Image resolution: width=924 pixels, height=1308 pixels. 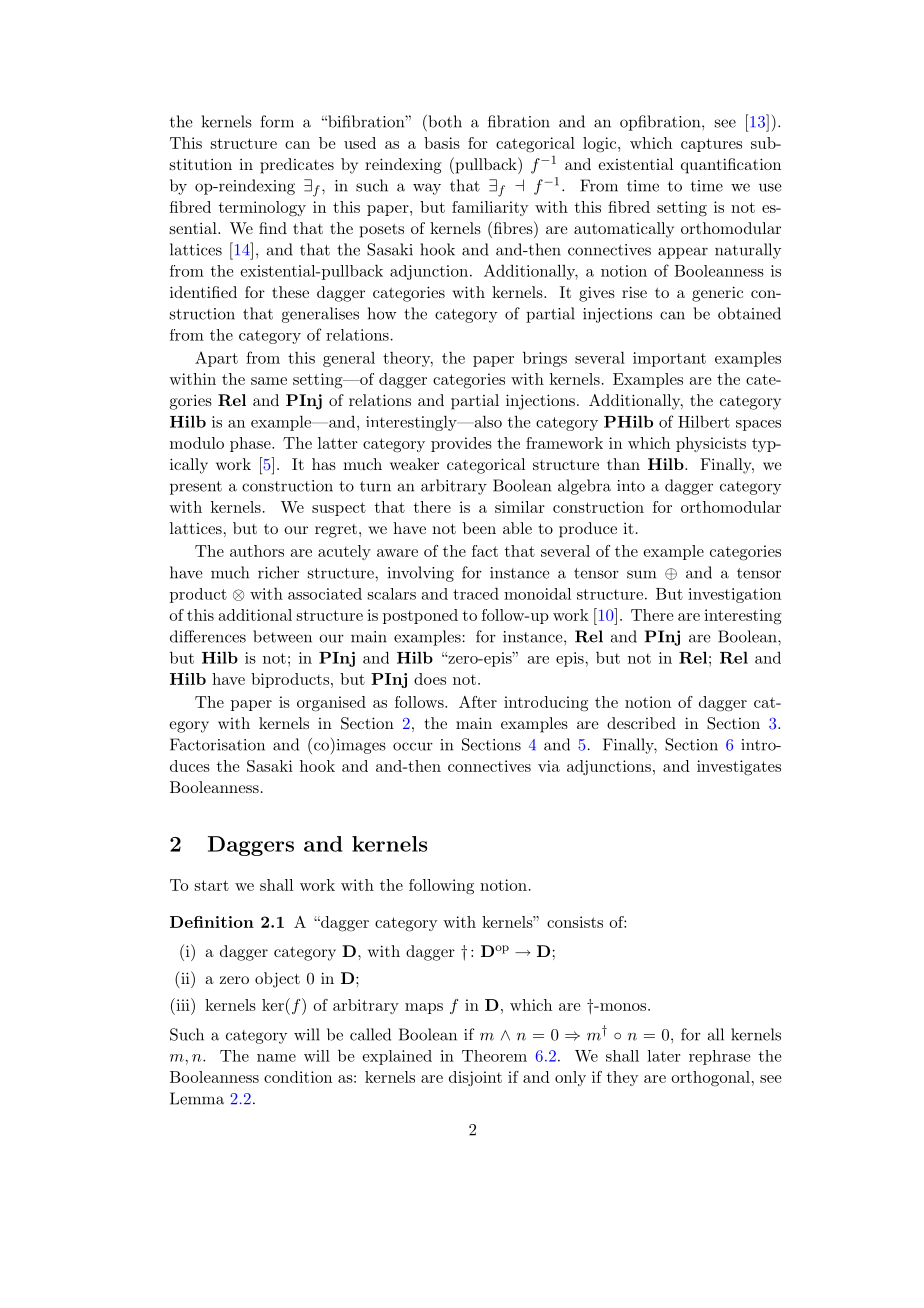 What do you see at coordinates (276, 1058) in the document?
I see `name` at bounding box center [276, 1058].
